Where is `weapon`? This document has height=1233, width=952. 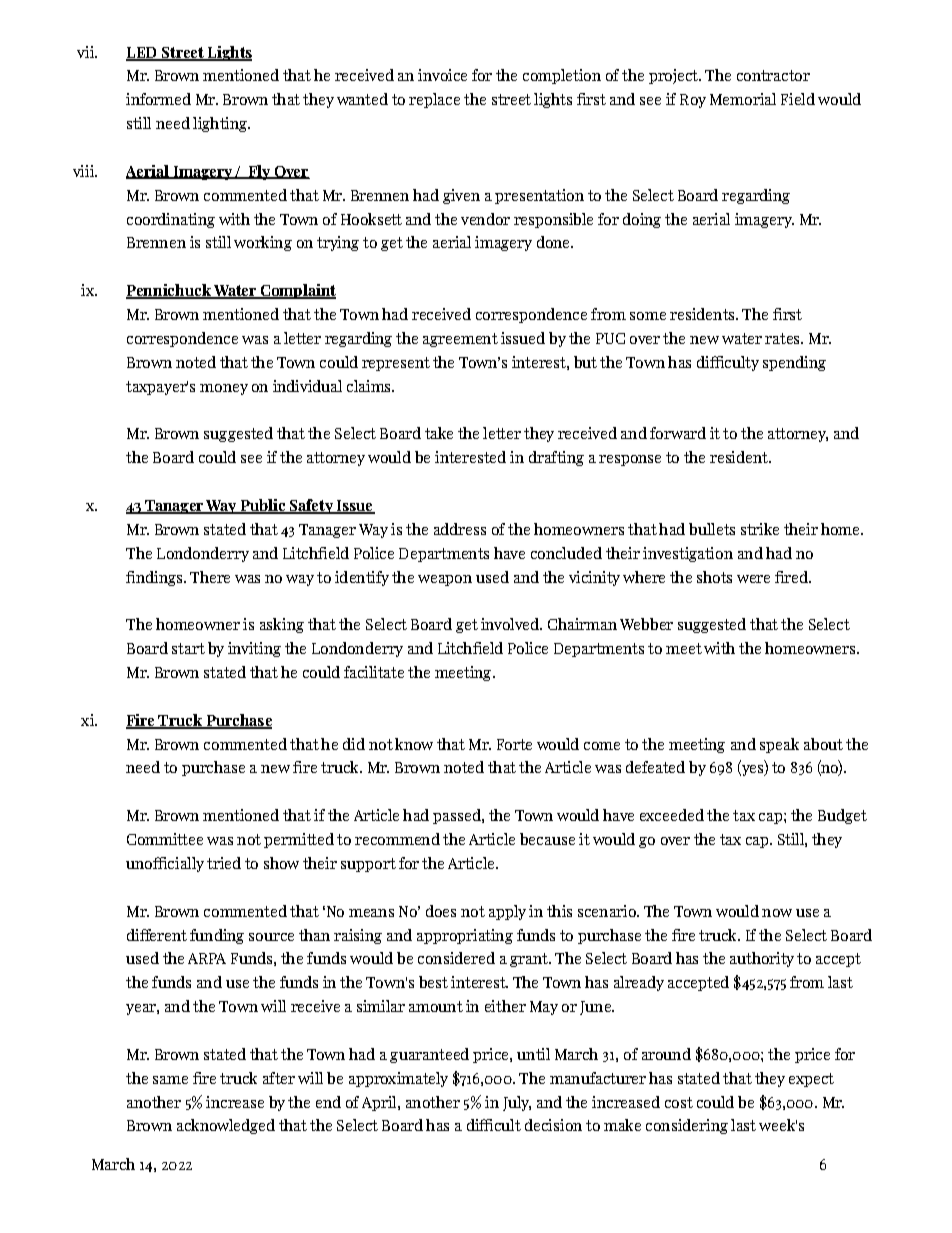
weapon is located at coordinates (445, 580).
